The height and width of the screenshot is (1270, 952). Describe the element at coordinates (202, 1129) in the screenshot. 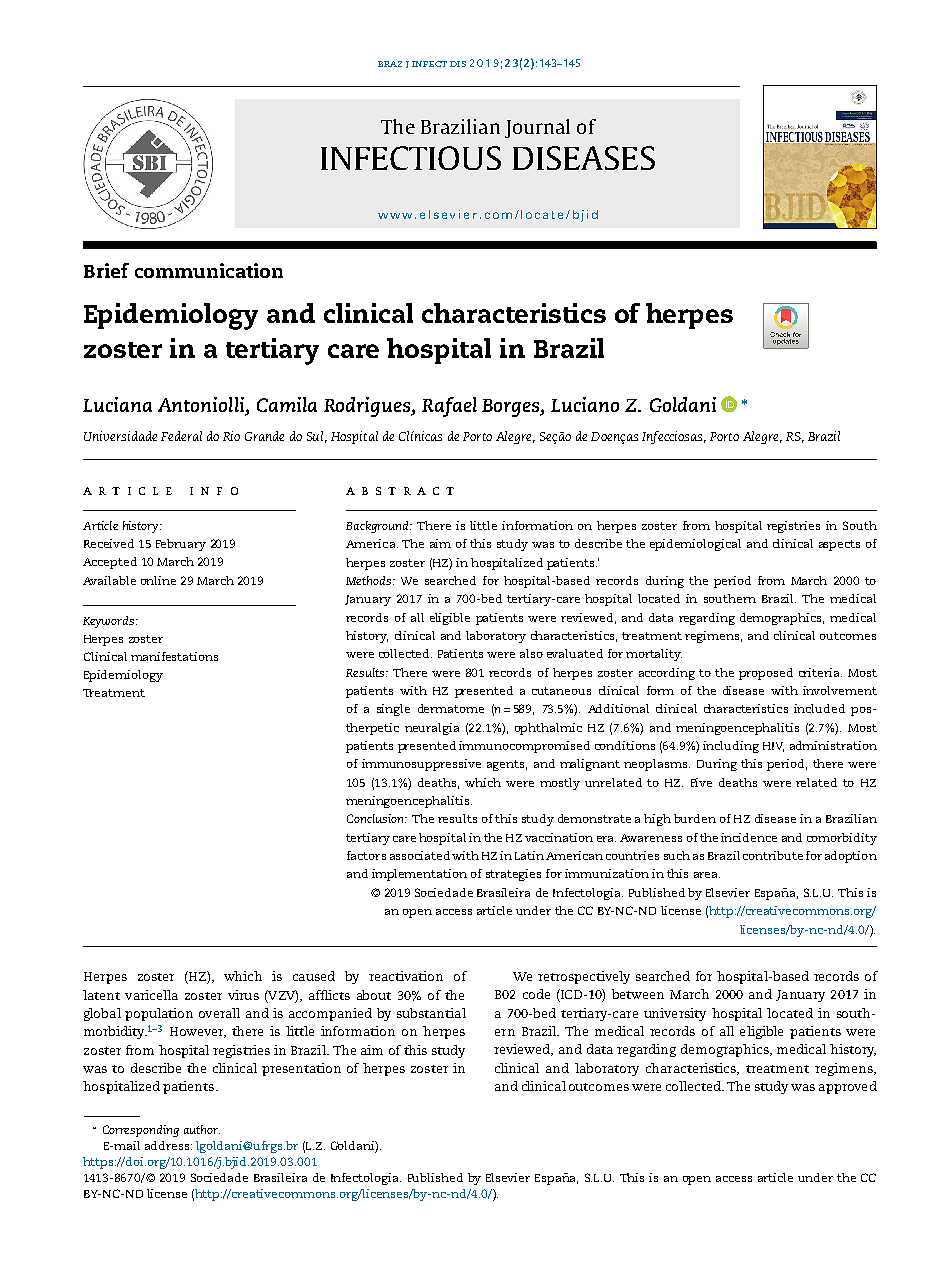

I see `author` at that location.
